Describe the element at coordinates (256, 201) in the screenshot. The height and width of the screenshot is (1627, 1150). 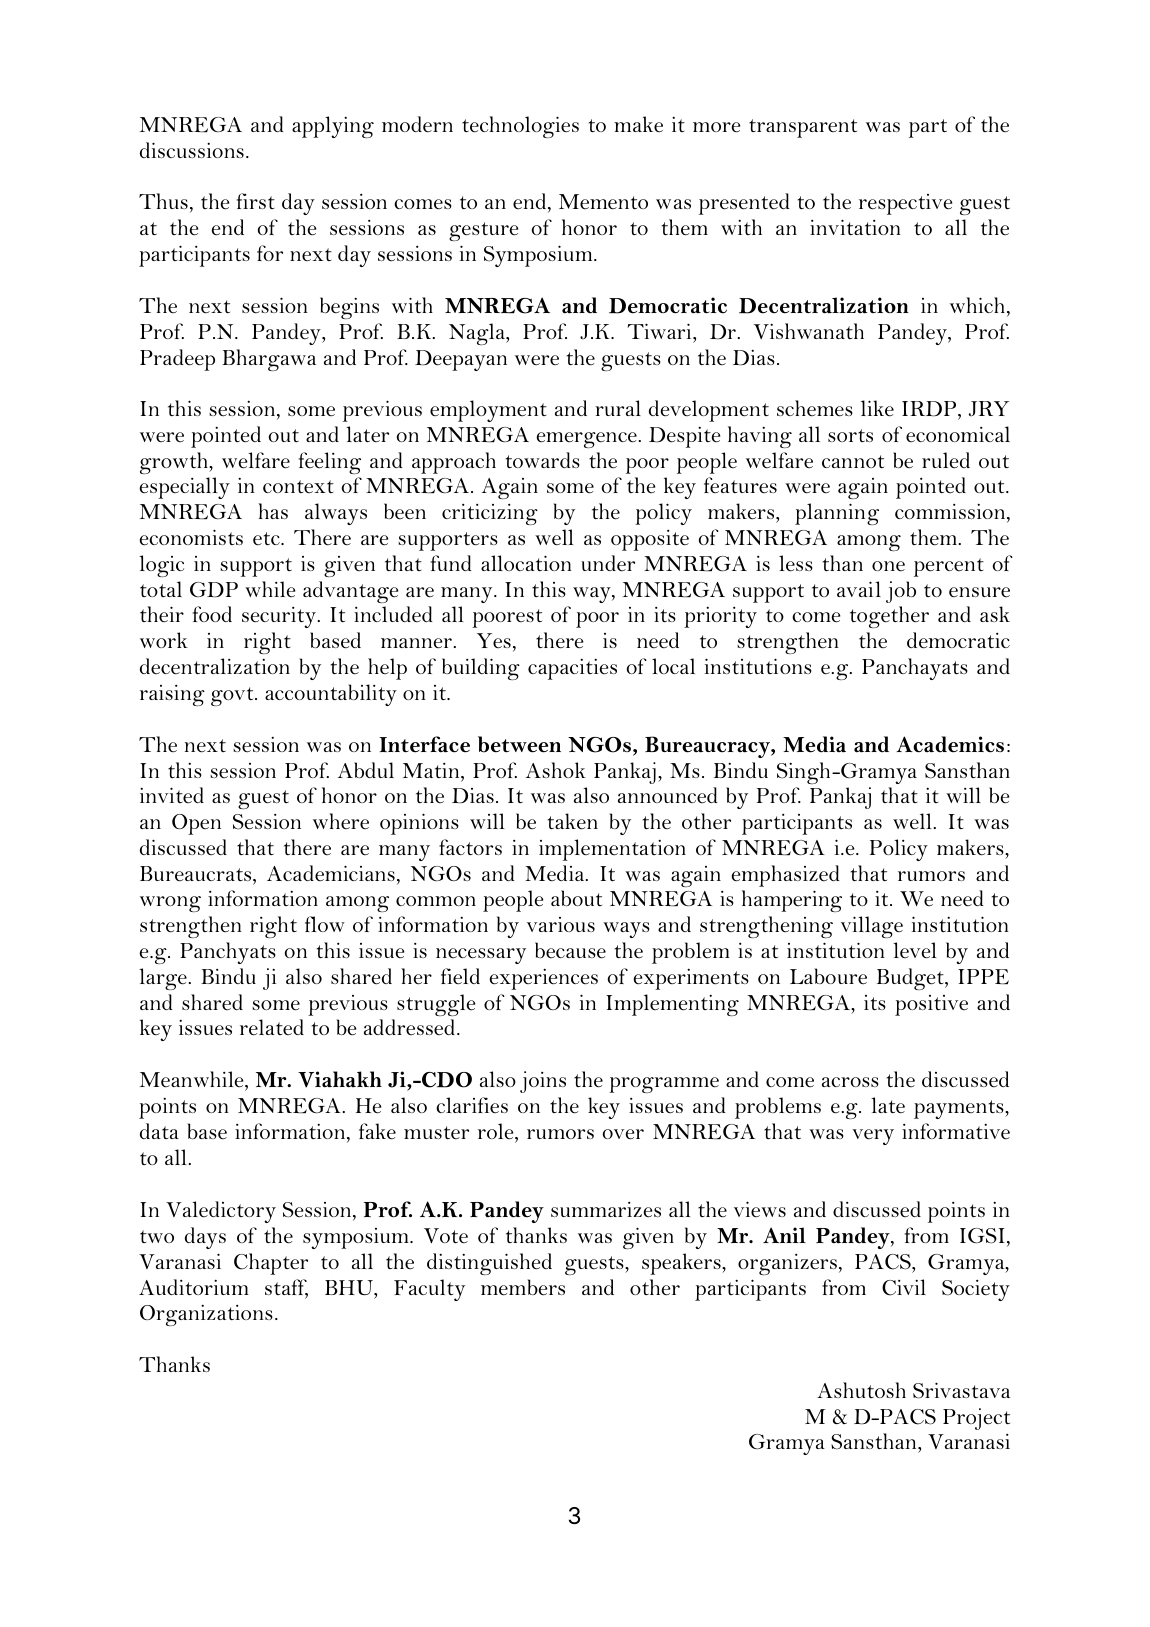
I see `first` at that location.
